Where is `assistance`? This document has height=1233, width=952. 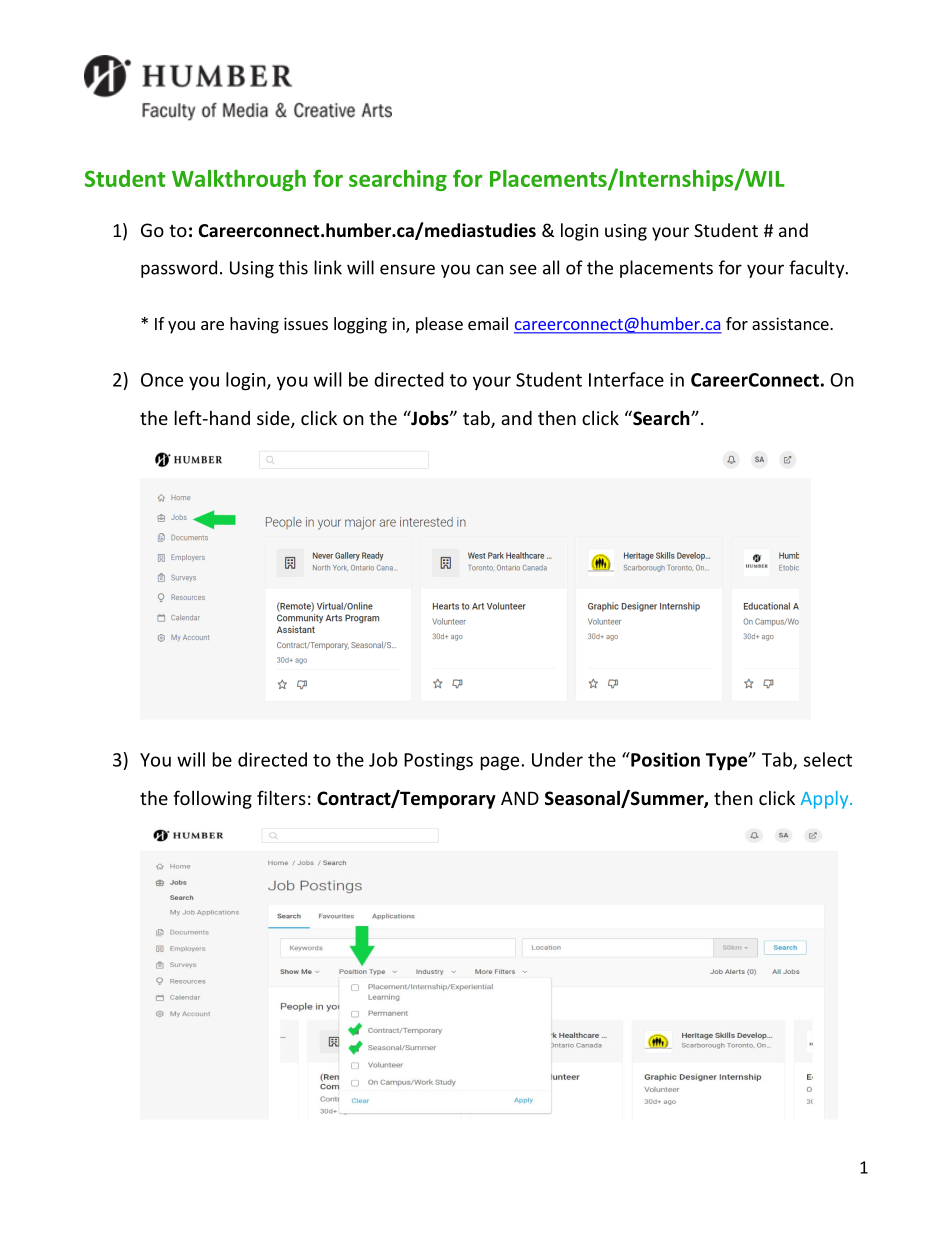
assistance is located at coordinates (791, 323).
